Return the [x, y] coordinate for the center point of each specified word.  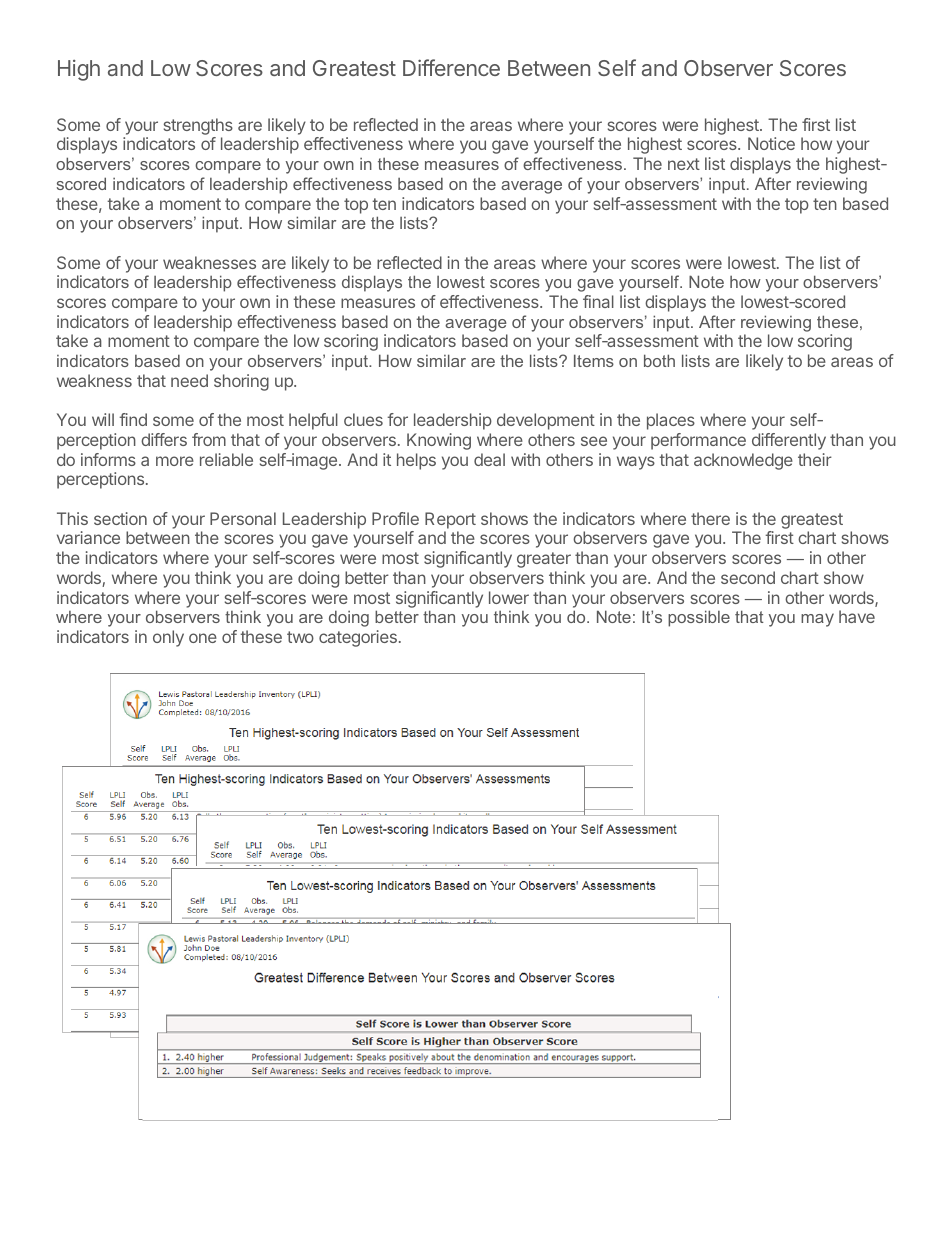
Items [594, 360]
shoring [241, 382]
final [598, 301]
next [684, 164]
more [175, 461]
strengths [198, 128]
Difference [451, 67]
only [168, 638]
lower [509, 597]
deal [489, 459]
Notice [771, 143]
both [659, 360]
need [189, 380]
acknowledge [743, 461]
